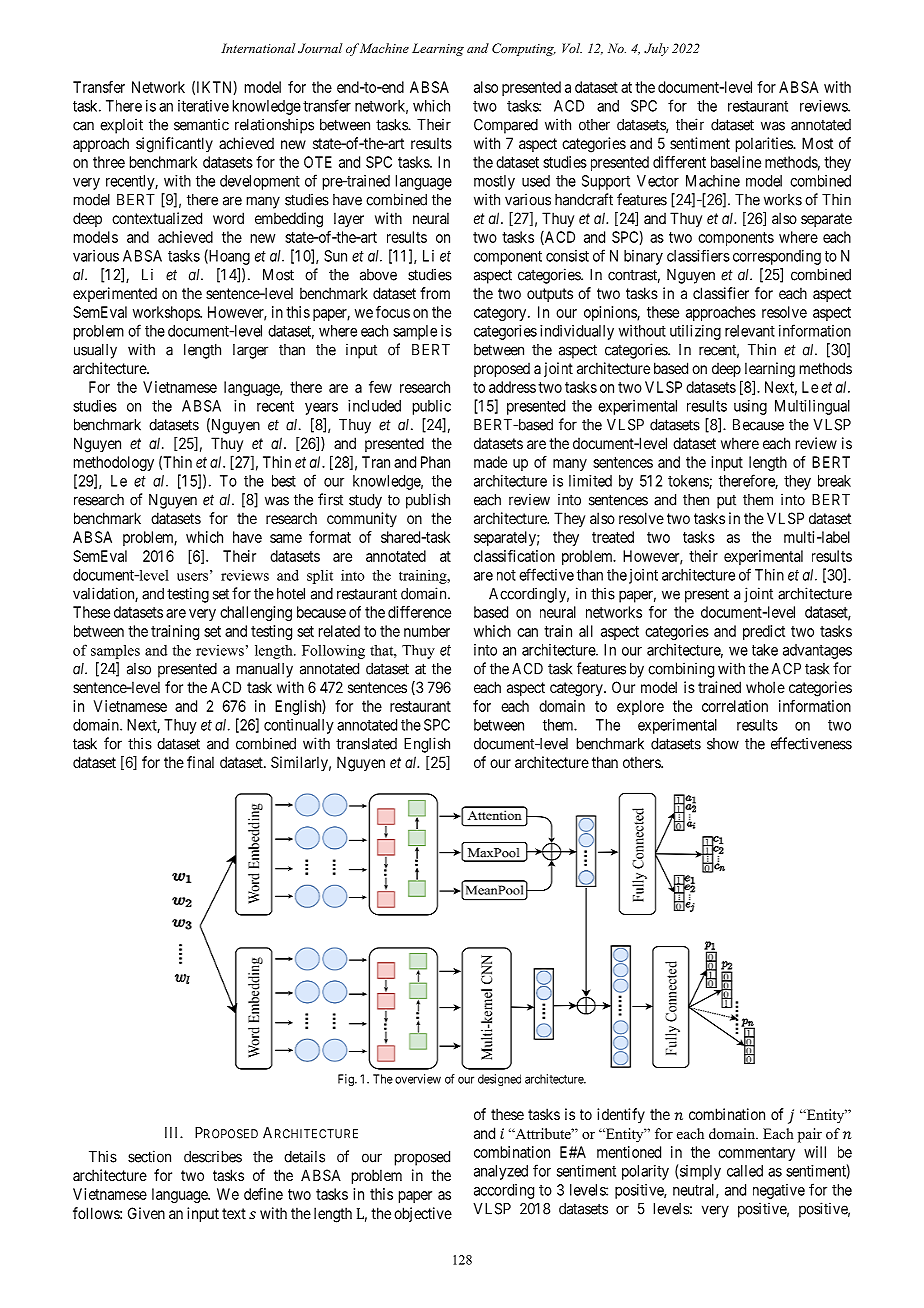 This screenshot has width=924, height=1308. I want to click on analyzed, so click(501, 1172).
